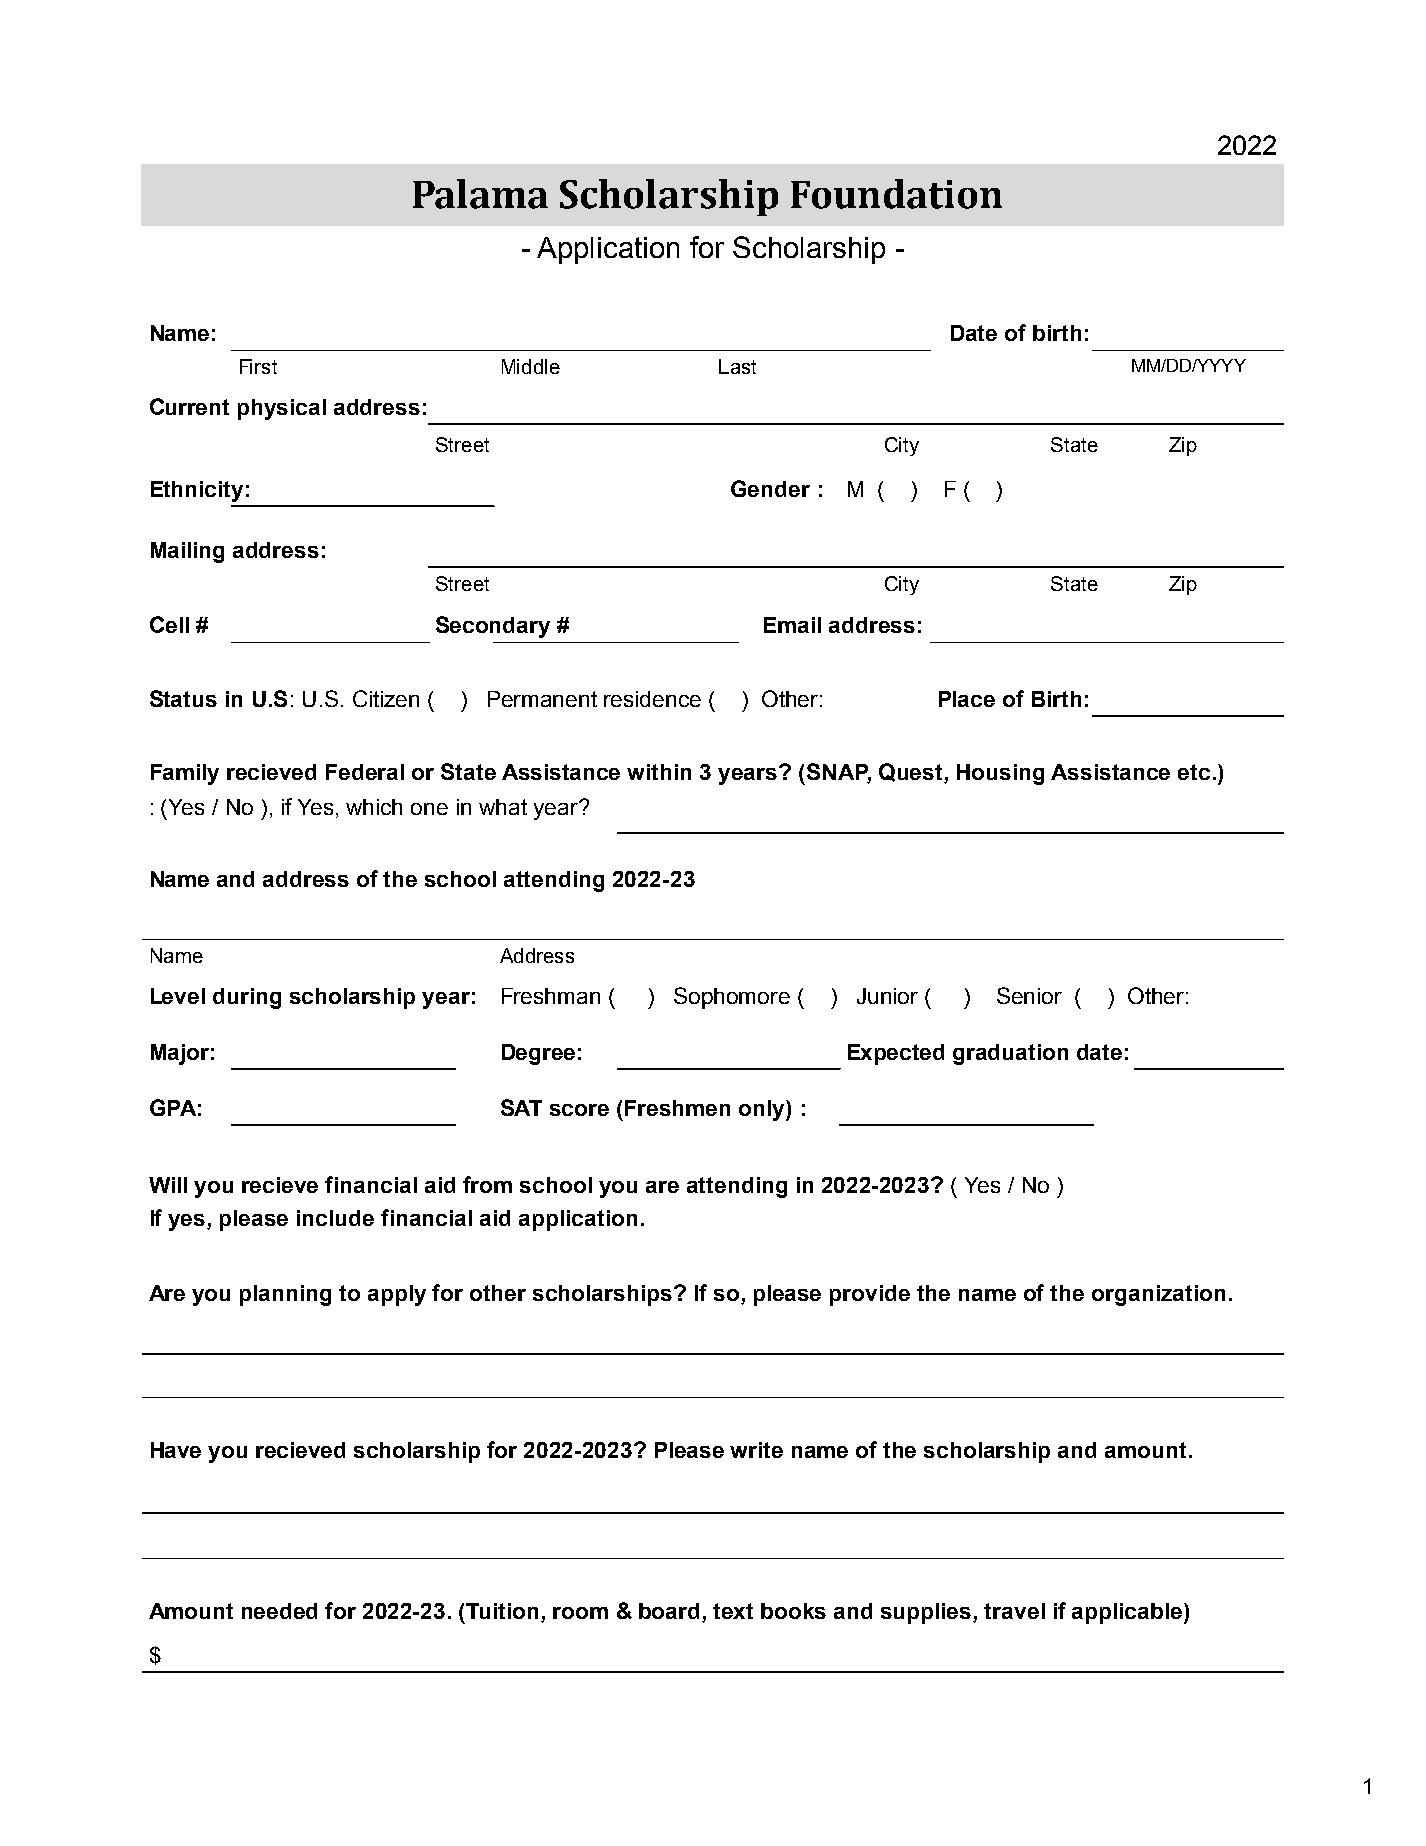 This page has width=1426, height=1846. What do you see at coordinates (792, 625) in the page?
I see `Email` at bounding box center [792, 625].
